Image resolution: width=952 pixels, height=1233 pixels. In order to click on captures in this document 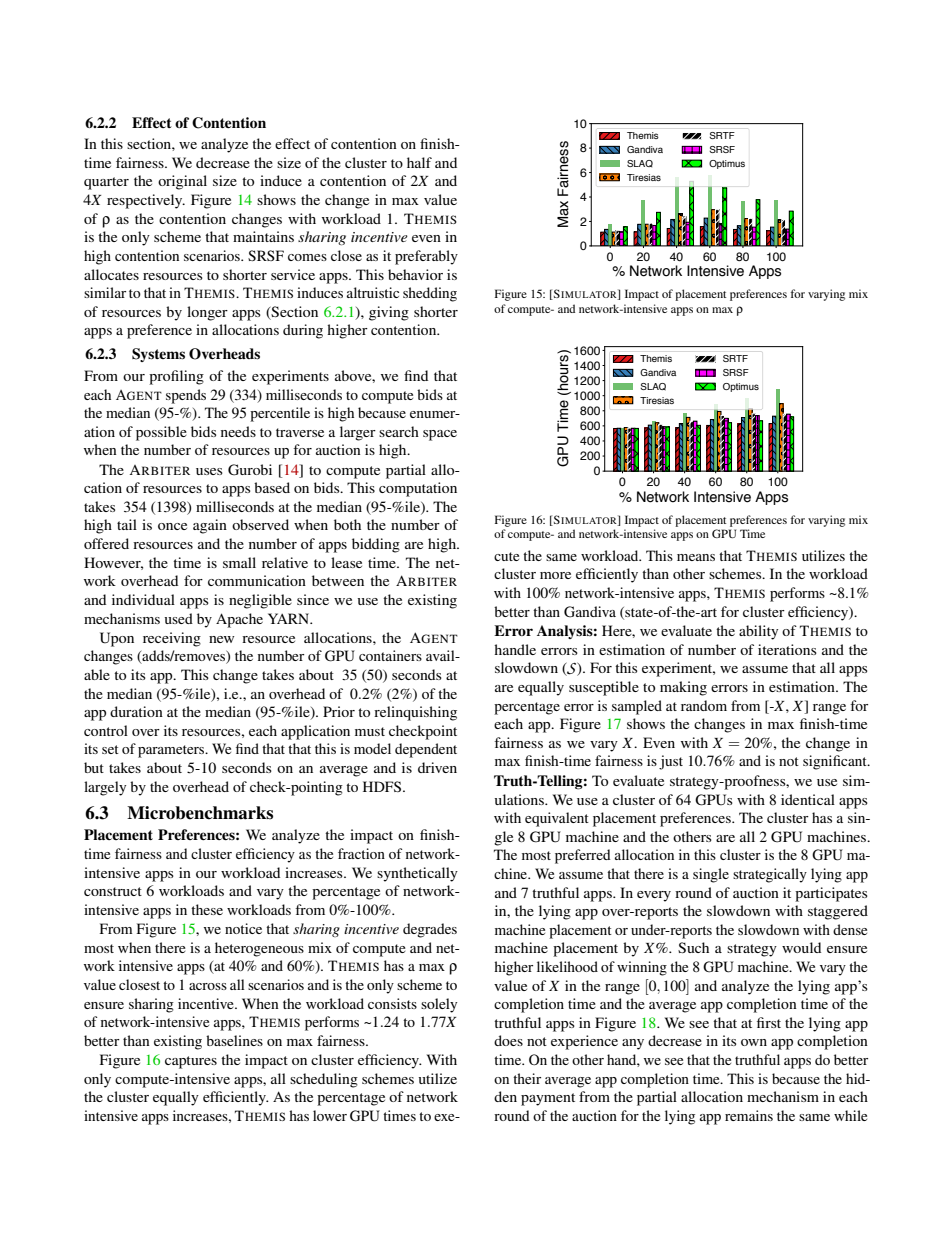, I will do `click(191, 1062)`.
